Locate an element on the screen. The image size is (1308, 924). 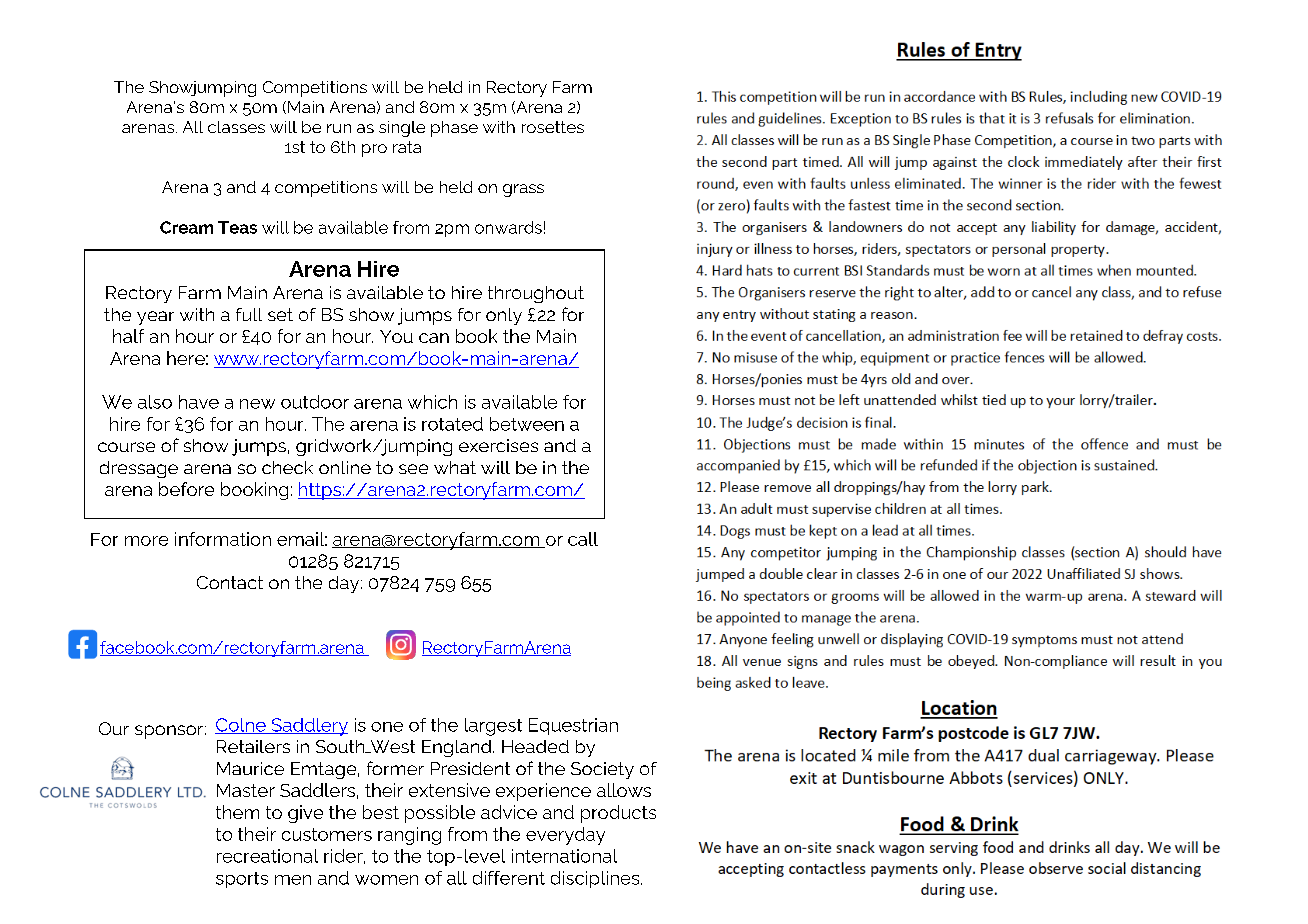
rata is located at coordinates (407, 147).
